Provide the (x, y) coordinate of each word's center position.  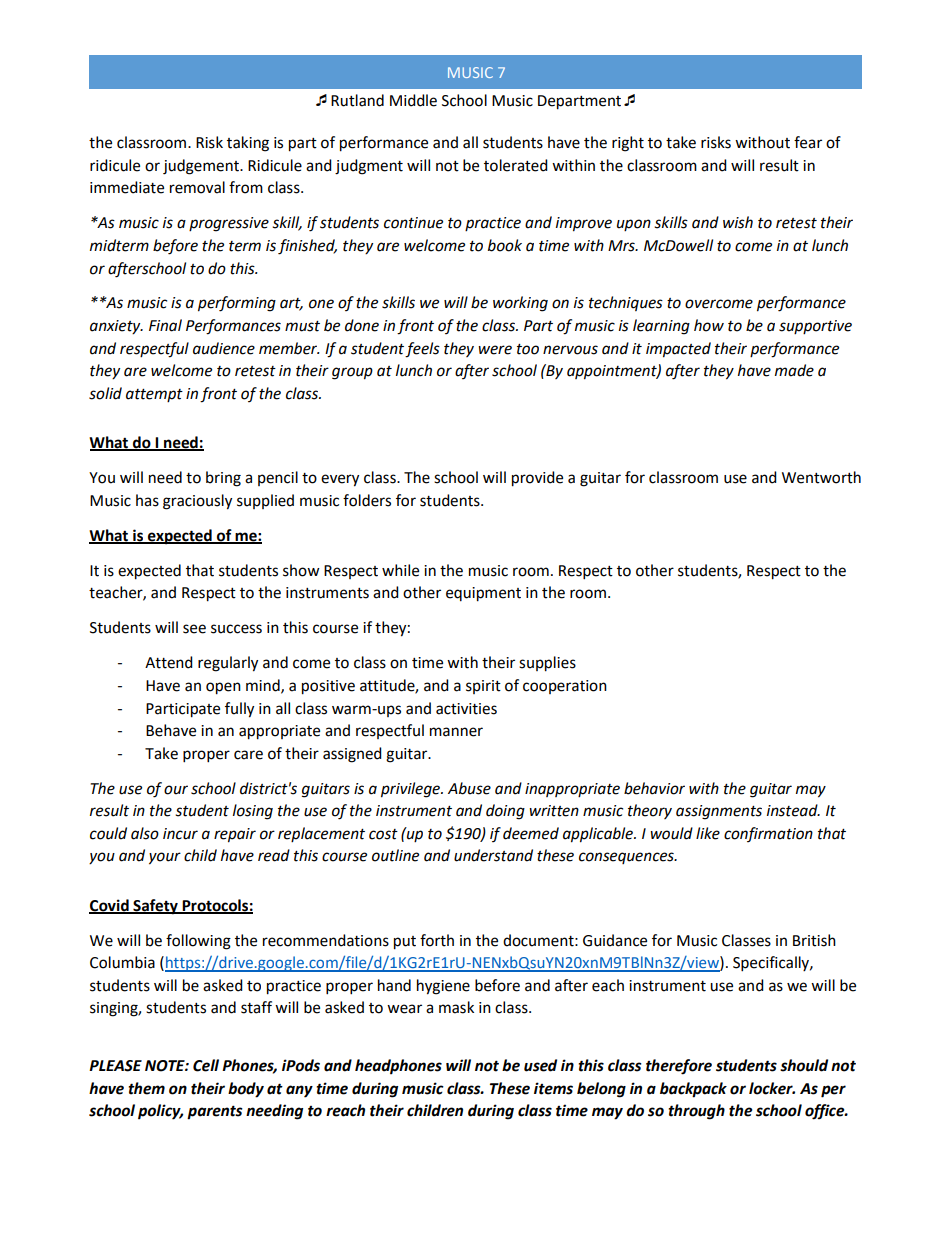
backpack (693, 1090)
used (540, 1065)
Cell (206, 1065)
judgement (202, 167)
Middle (413, 100)
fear (808, 142)
